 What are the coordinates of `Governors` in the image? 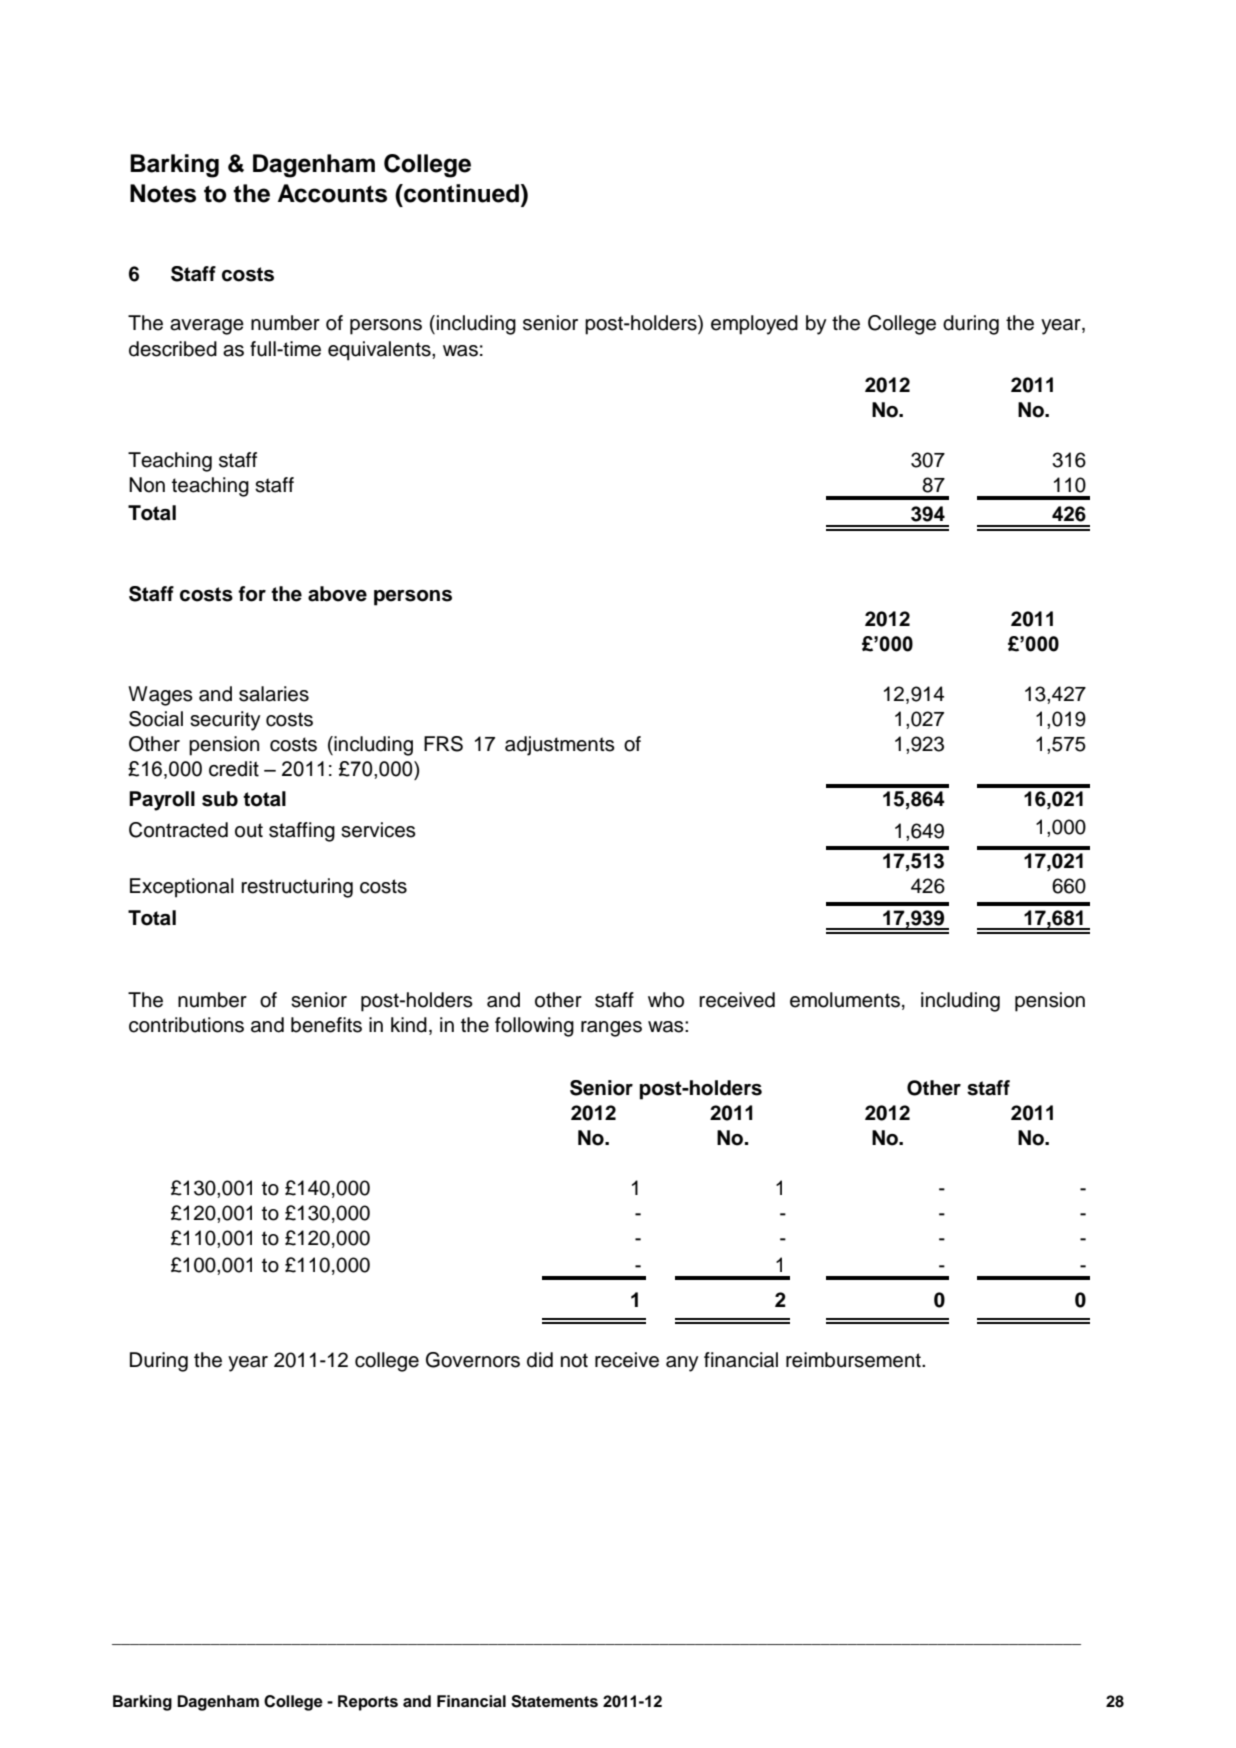 It's located at (473, 1360).
